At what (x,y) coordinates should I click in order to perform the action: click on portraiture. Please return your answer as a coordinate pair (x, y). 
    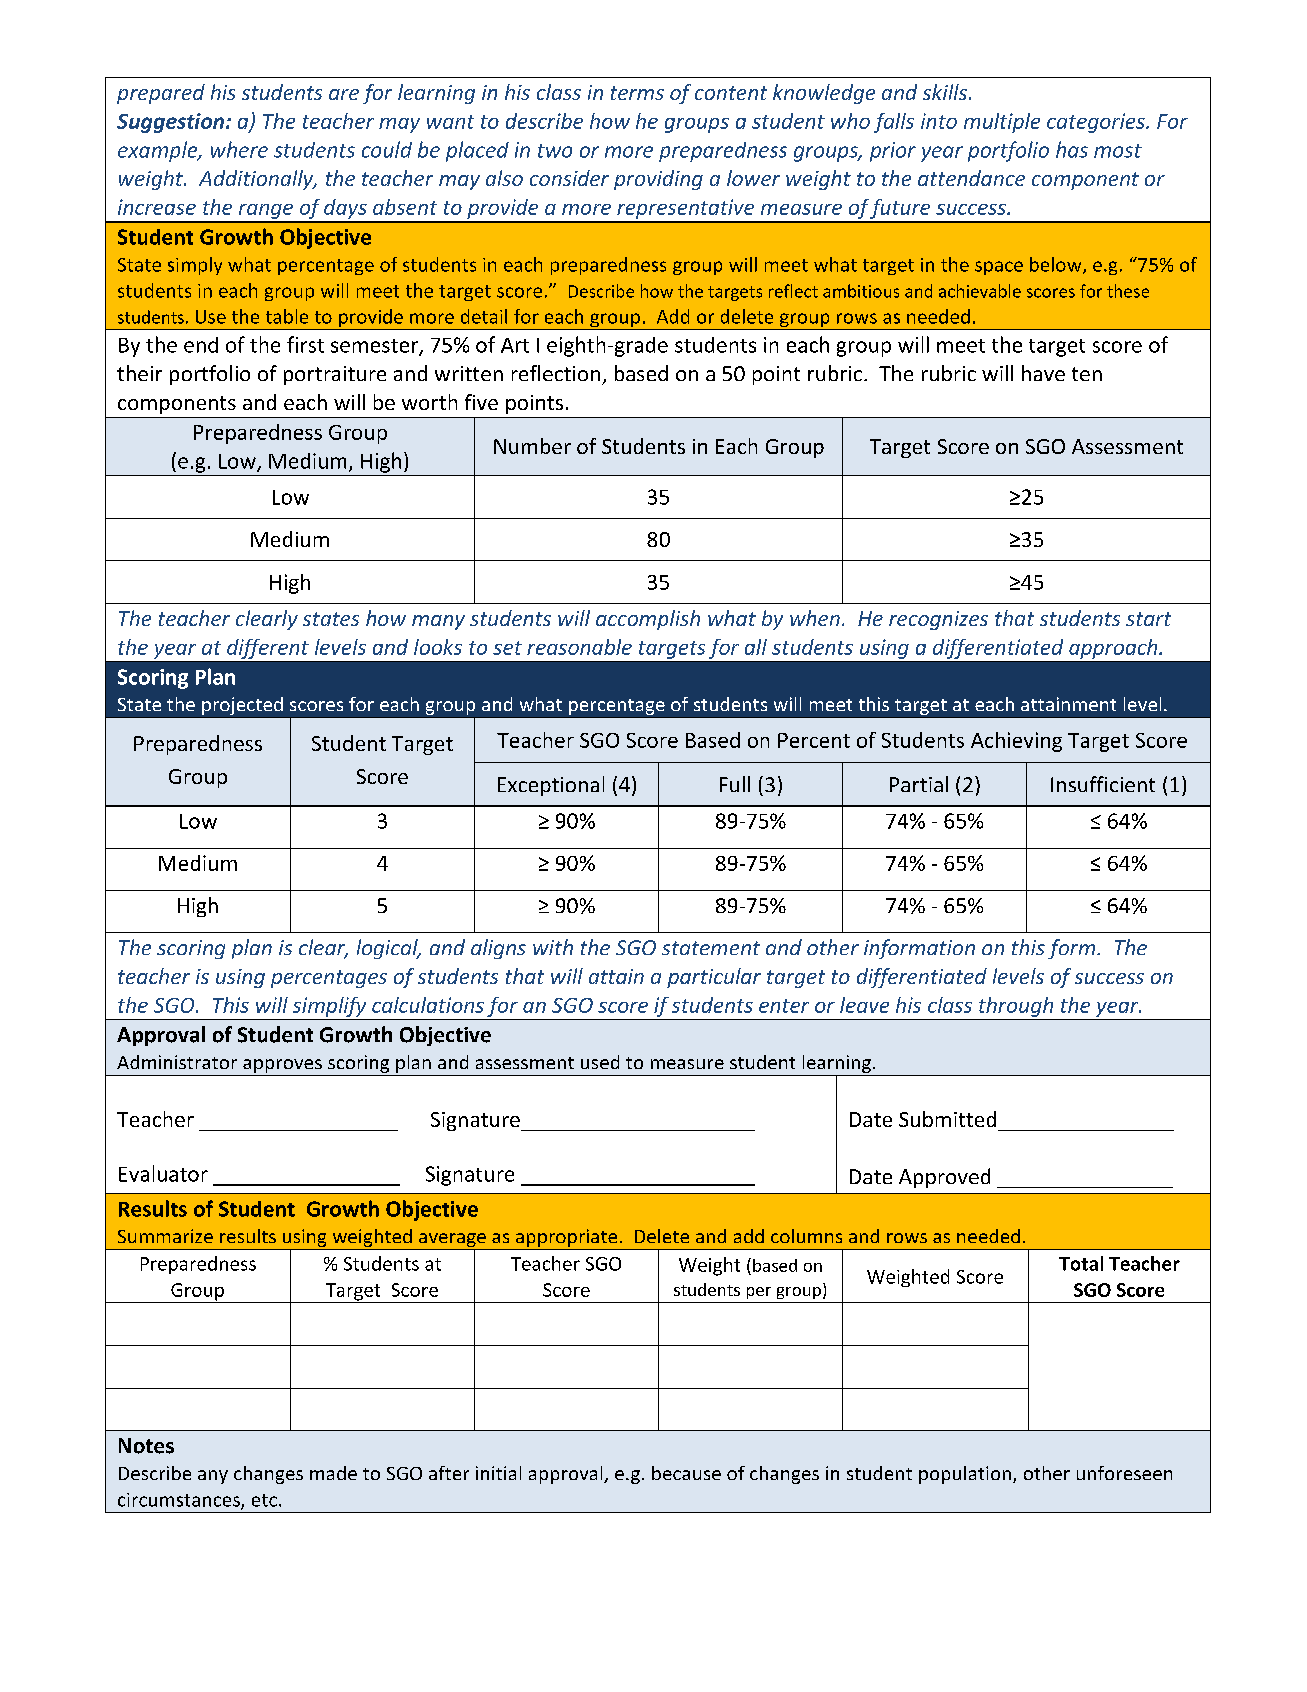
    Looking at the image, I should click on (335, 375).
